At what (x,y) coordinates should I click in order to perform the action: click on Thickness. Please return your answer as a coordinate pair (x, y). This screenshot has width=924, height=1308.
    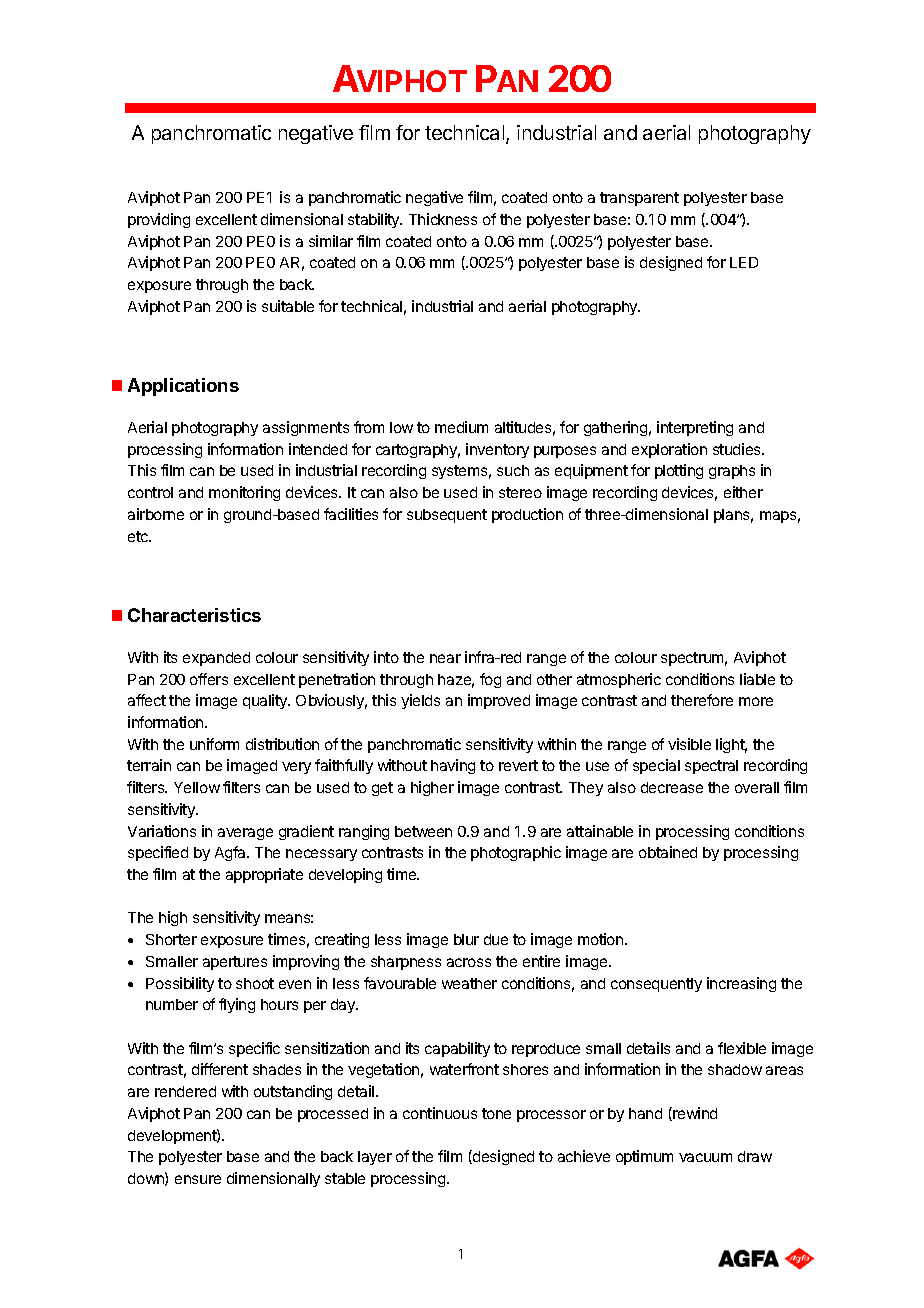
    Looking at the image, I should click on (443, 219).
